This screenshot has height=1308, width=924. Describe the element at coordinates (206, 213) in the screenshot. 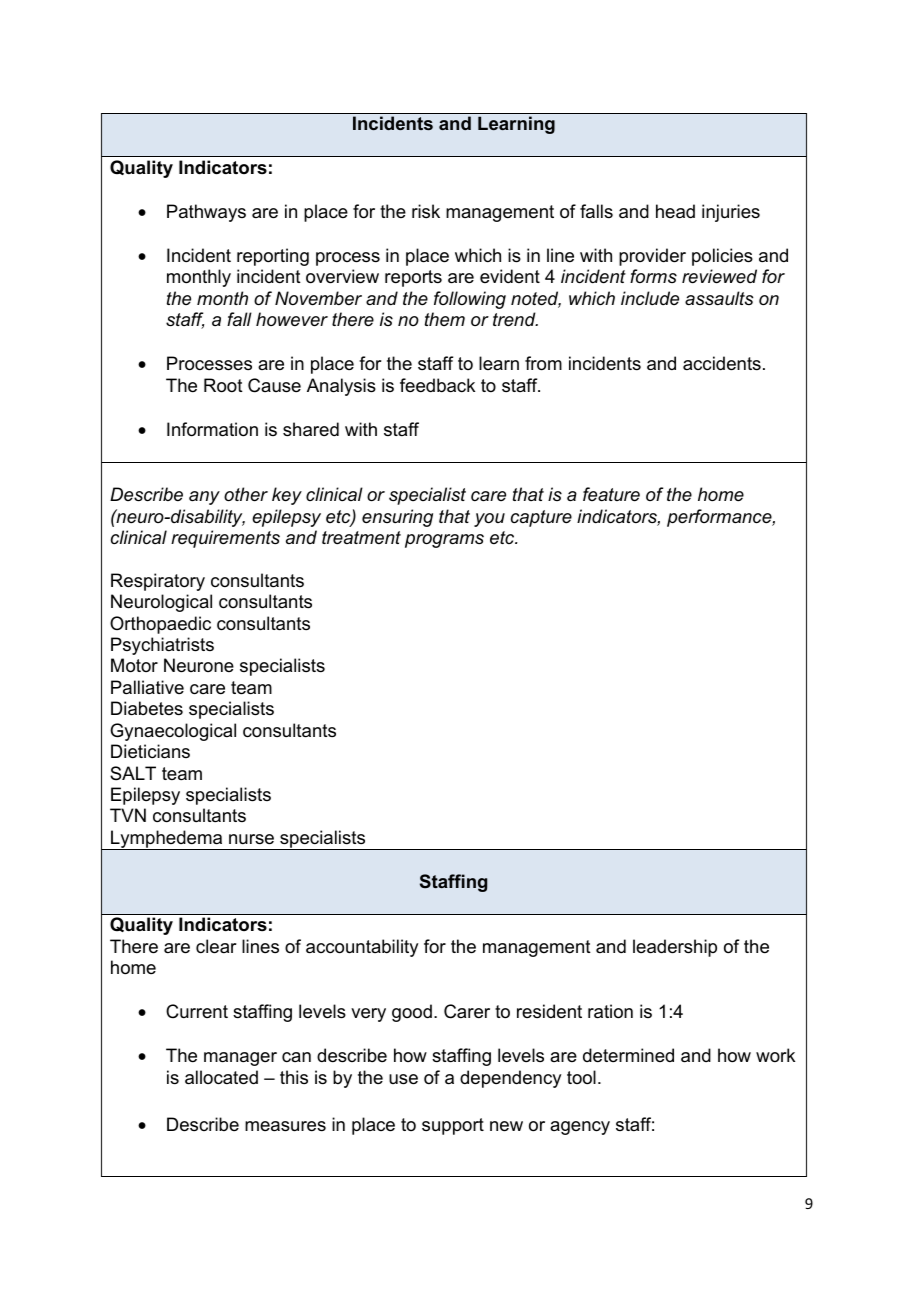

I see `Pathways` at that location.
